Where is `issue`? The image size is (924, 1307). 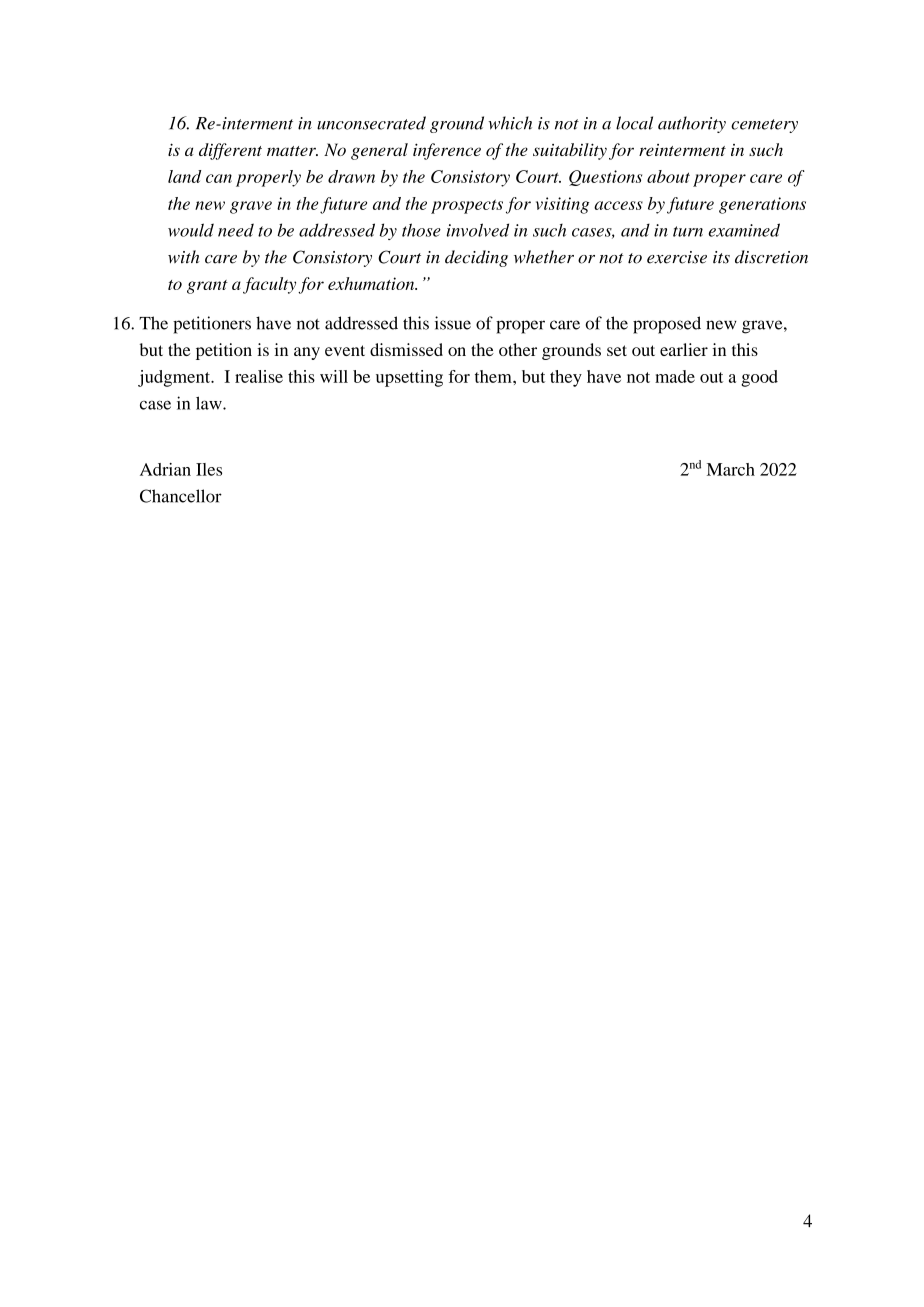
issue is located at coordinates (453, 323).
